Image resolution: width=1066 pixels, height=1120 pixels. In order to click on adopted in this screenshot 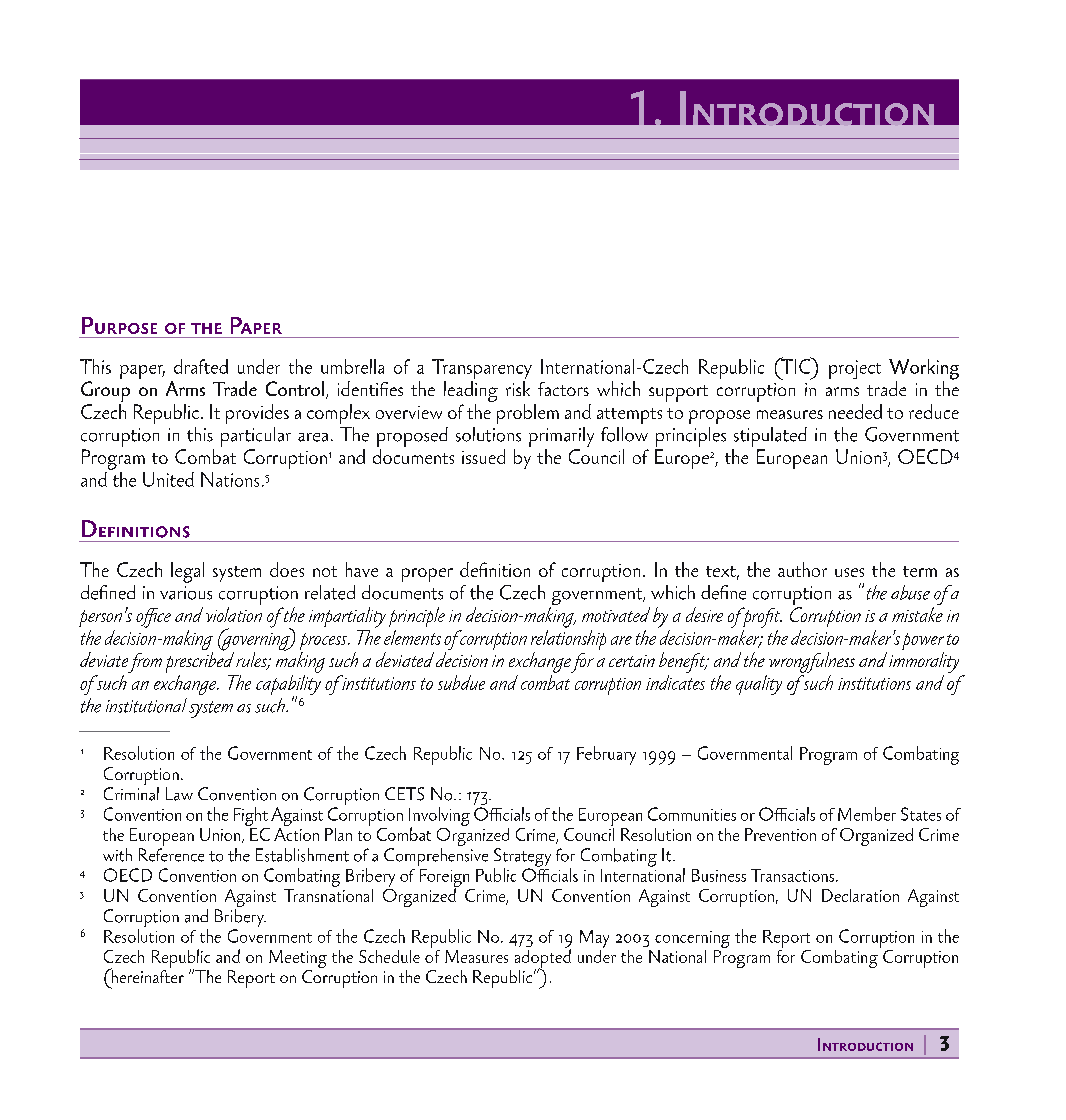, I will do `click(543, 958)`.
